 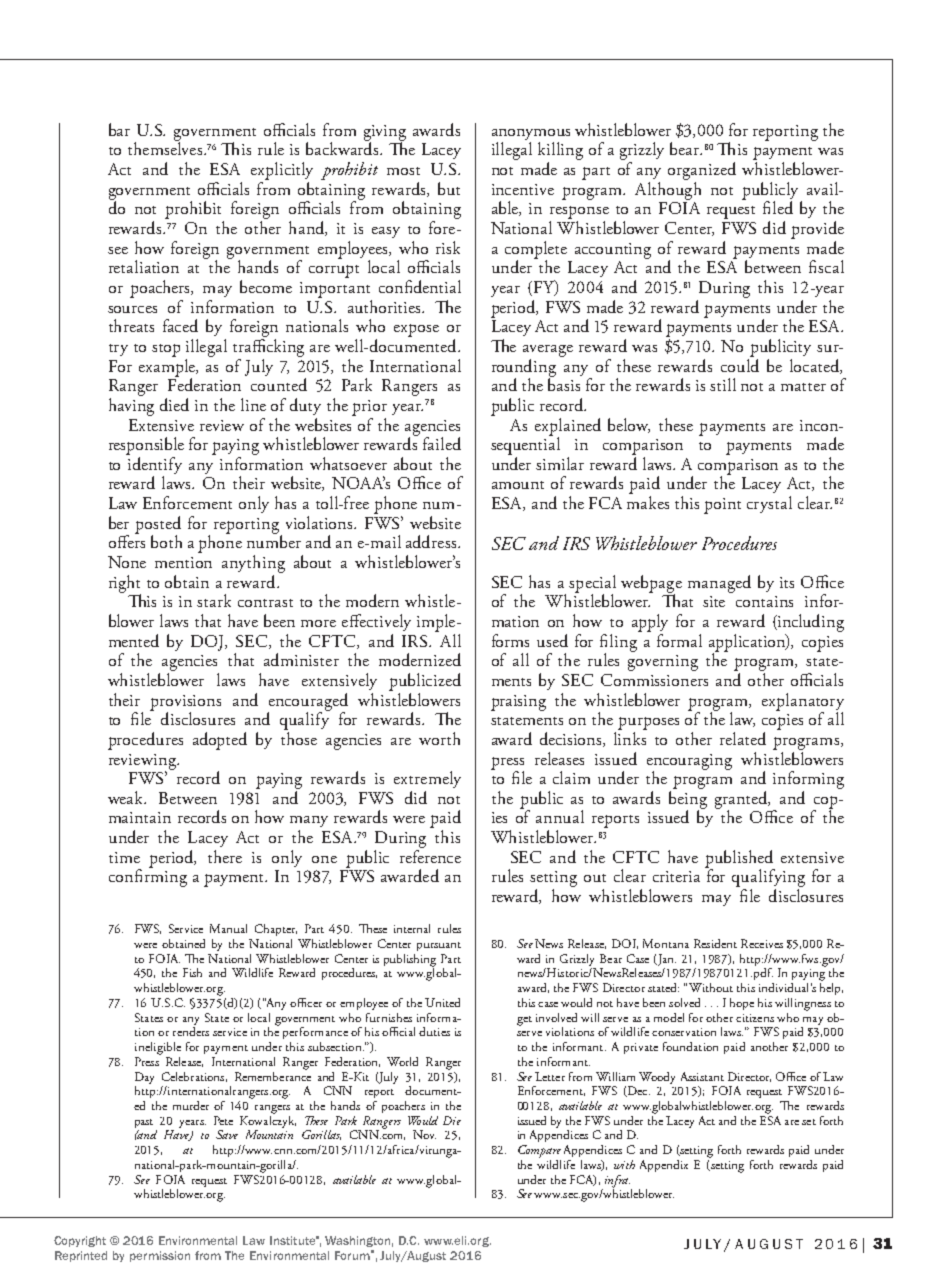 What do you see at coordinates (449, 188) in the screenshot?
I see `but` at bounding box center [449, 188].
